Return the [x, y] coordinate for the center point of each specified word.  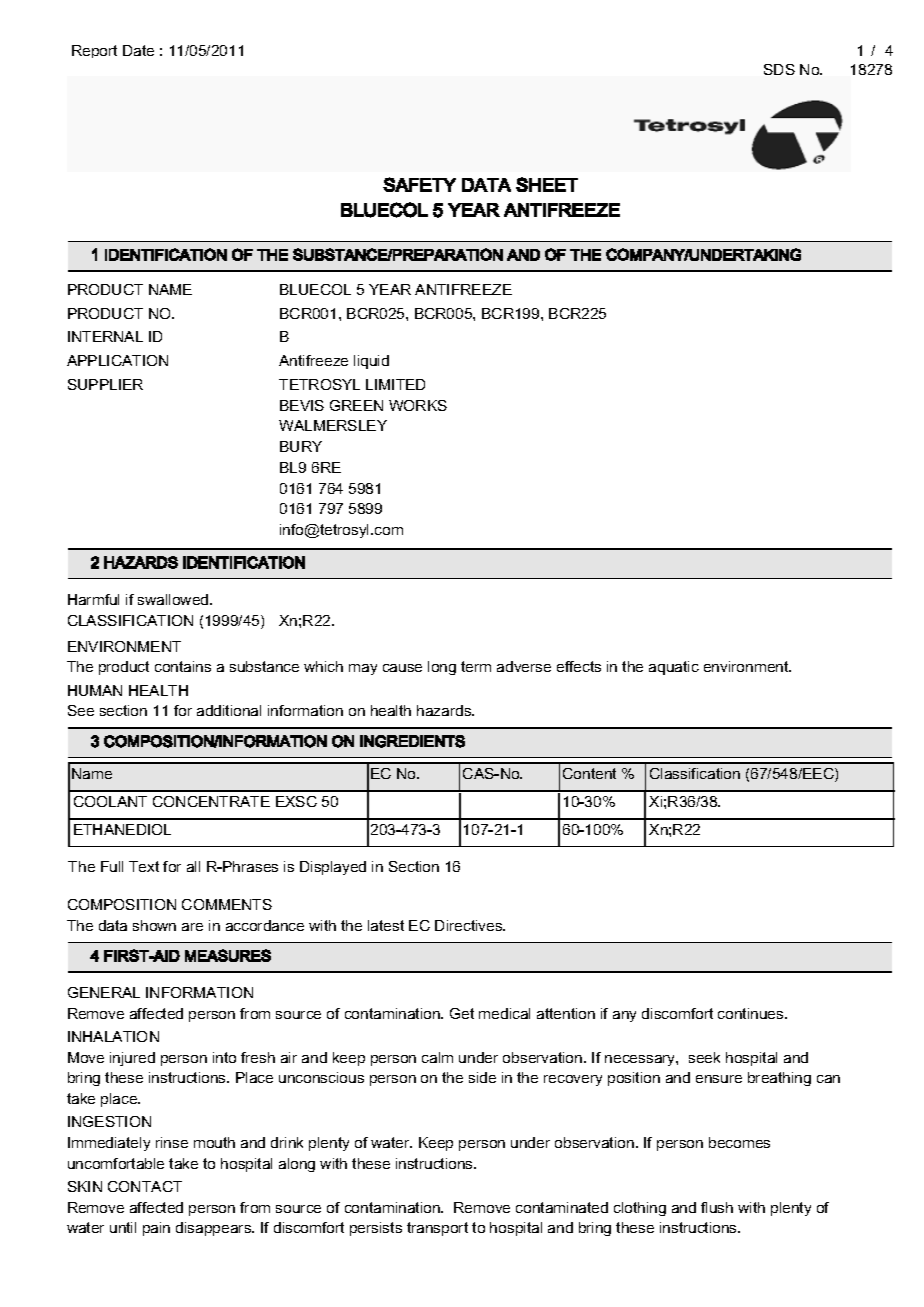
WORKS [418, 405]
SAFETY [419, 184]
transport [437, 1229]
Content [589, 773]
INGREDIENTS [412, 741]
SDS [779, 69]
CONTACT [145, 1186]
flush [717, 1207]
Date [138, 50]
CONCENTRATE [211, 801]
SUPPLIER [105, 384]
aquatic [674, 668]
